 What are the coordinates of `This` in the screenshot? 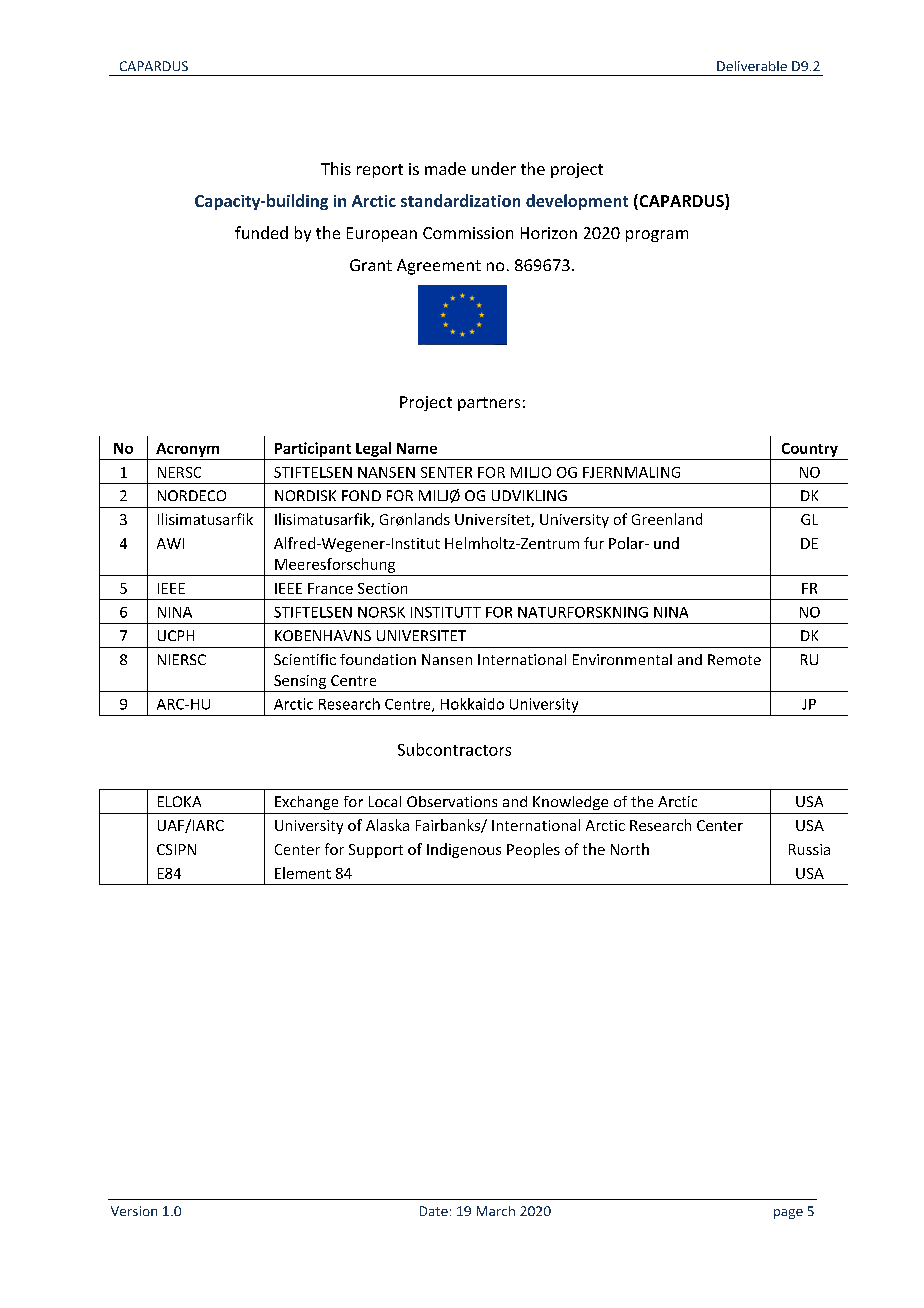 It's located at (336, 168).
